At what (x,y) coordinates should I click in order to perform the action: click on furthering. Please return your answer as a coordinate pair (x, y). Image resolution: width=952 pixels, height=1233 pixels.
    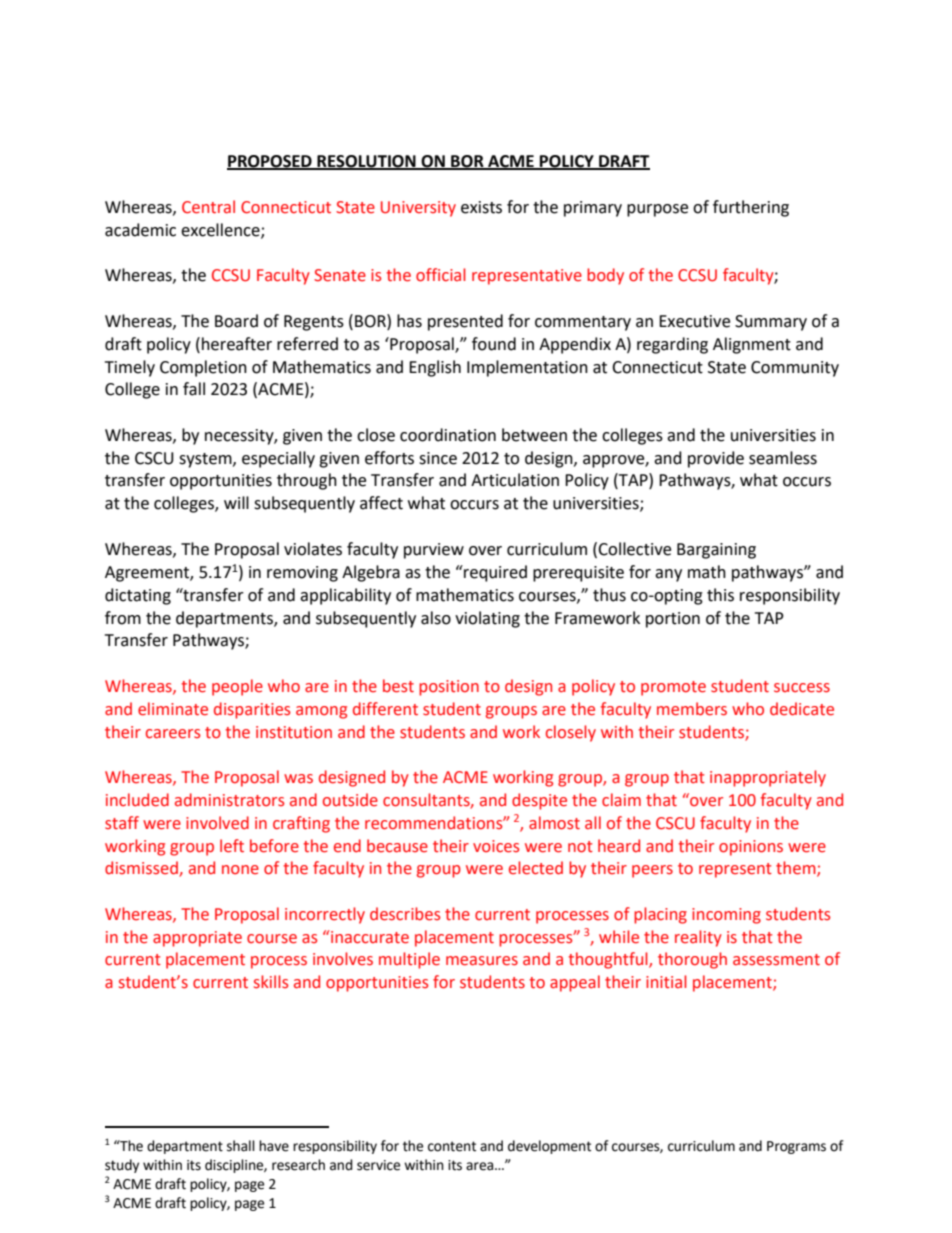
    Looking at the image, I should click on (751, 208).
